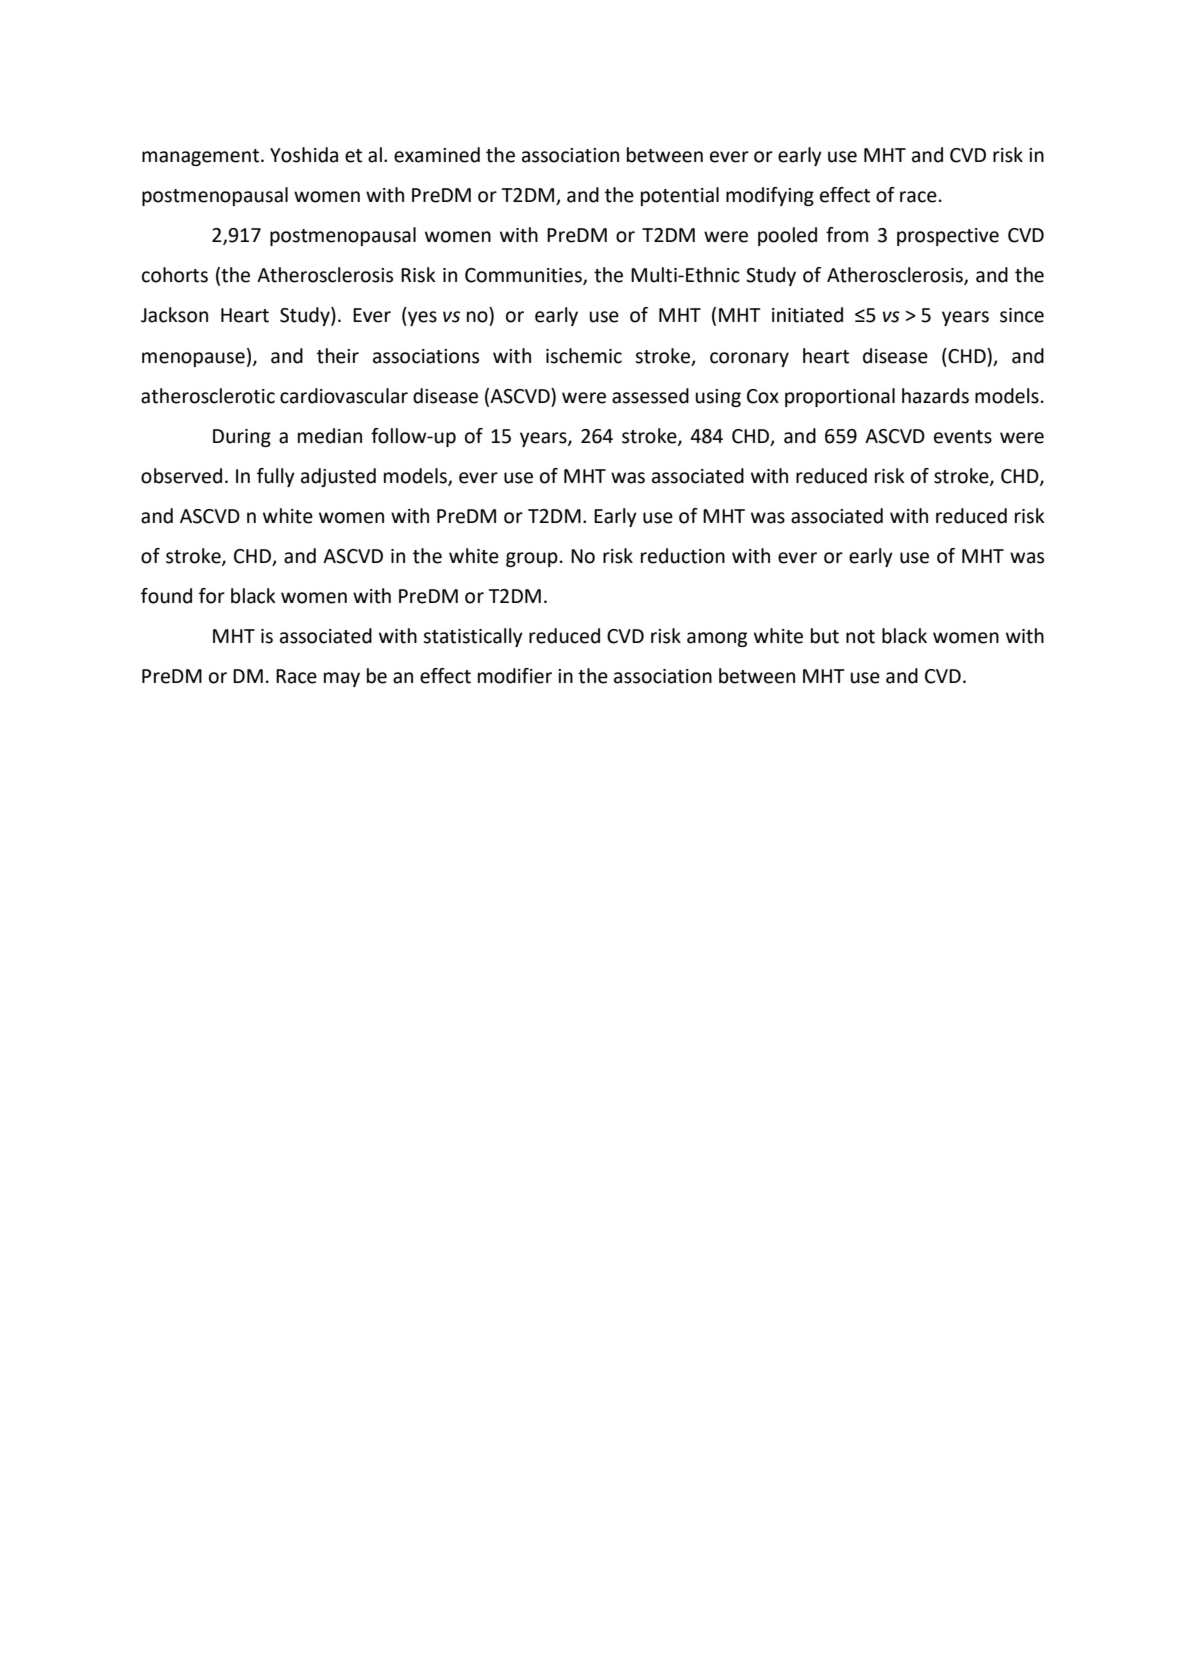 This document has width=1186, height=1677. What do you see at coordinates (342, 679) in the document?
I see `may` at bounding box center [342, 679].
